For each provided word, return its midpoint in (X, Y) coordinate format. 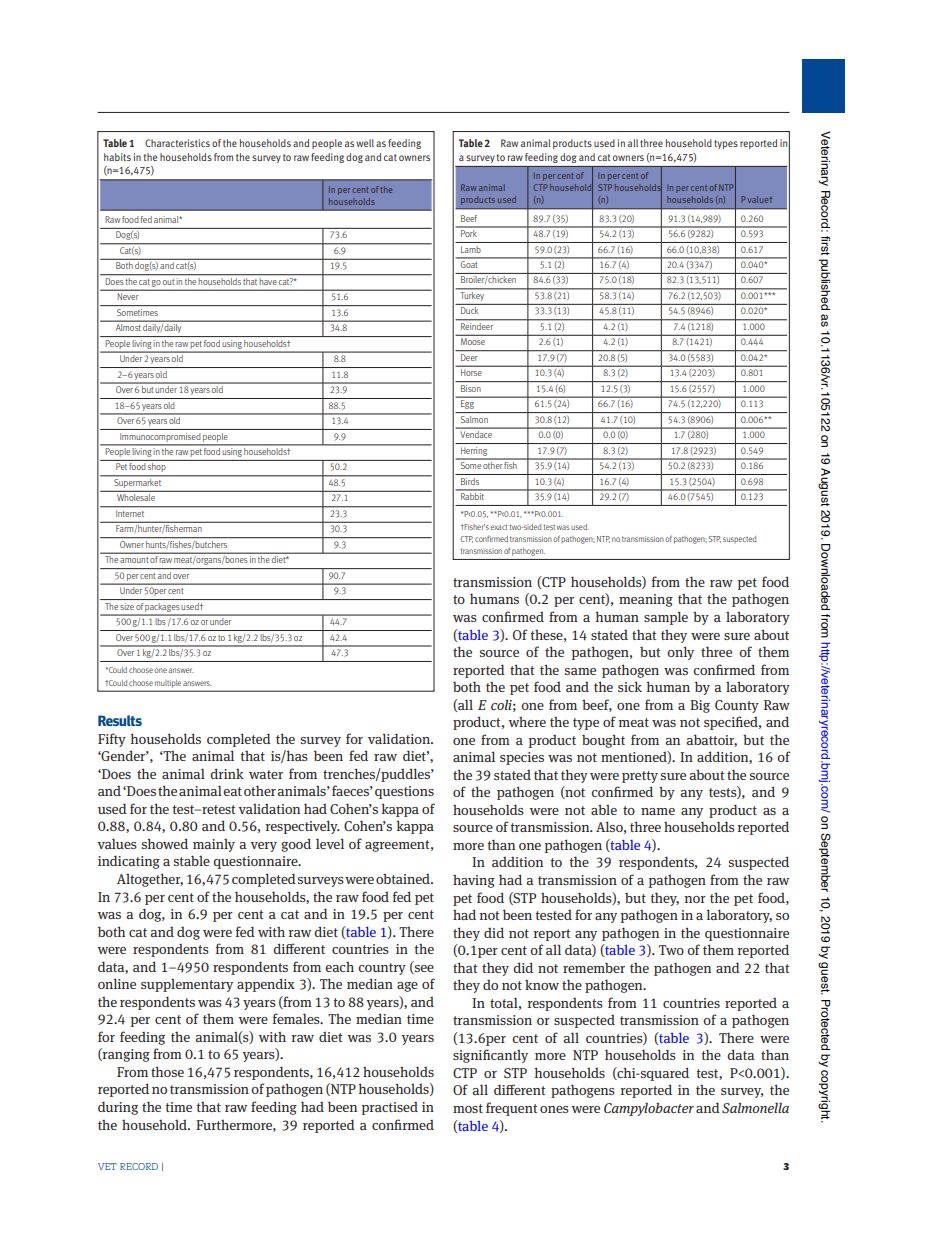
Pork (469, 232)
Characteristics (177, 143)
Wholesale (136, 497)
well (365, 143)
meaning (646, 600)
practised (390, 1108)
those (167, 1071)
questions (404, 792)
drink (227, 773)
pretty (640, 777)
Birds (470, 481)
